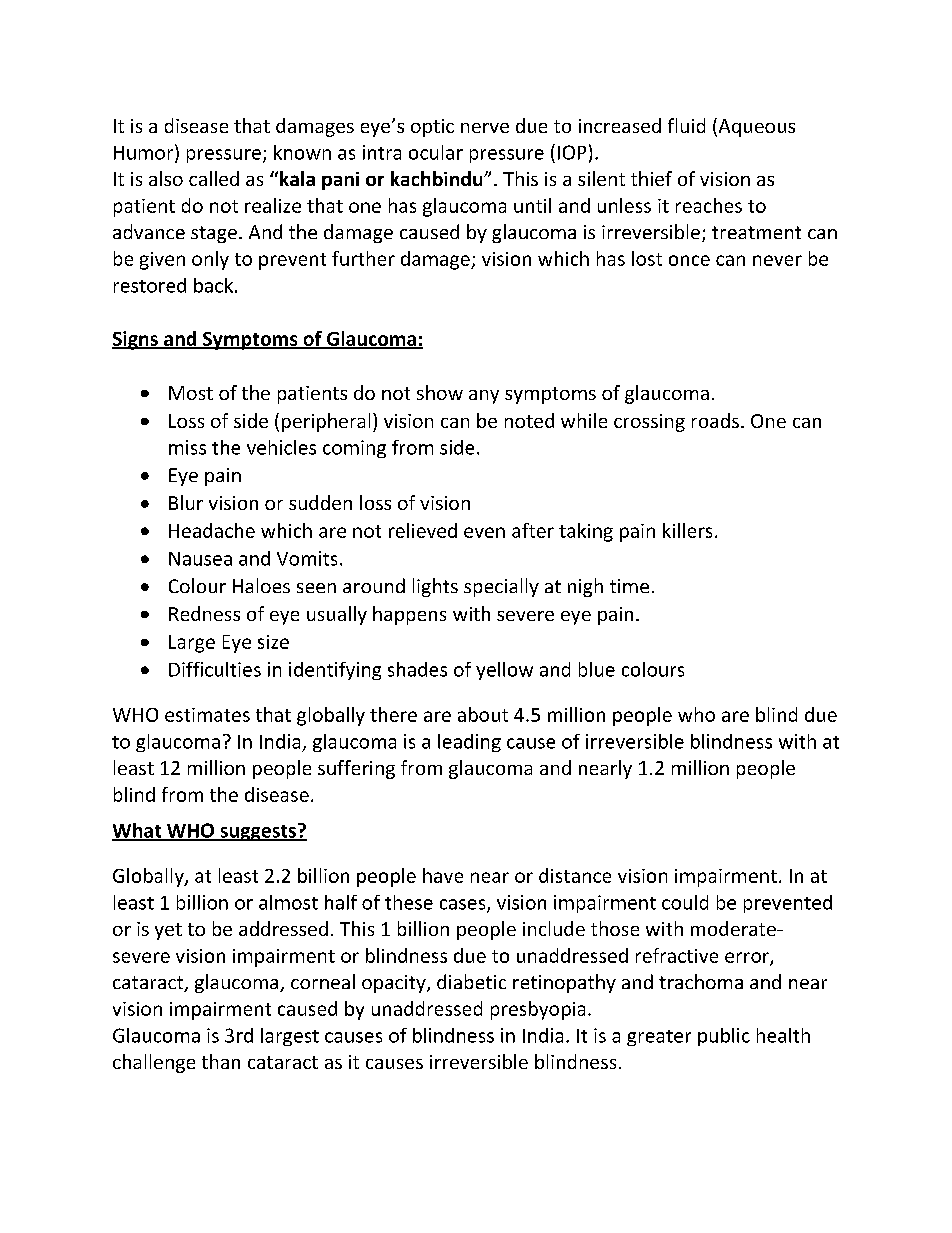 The height and width of the screenshot is (1233, 952). What do you see at coordinates (686, 125) in the screenshot?
I see `fluid` at bounding box center [686, 125].
